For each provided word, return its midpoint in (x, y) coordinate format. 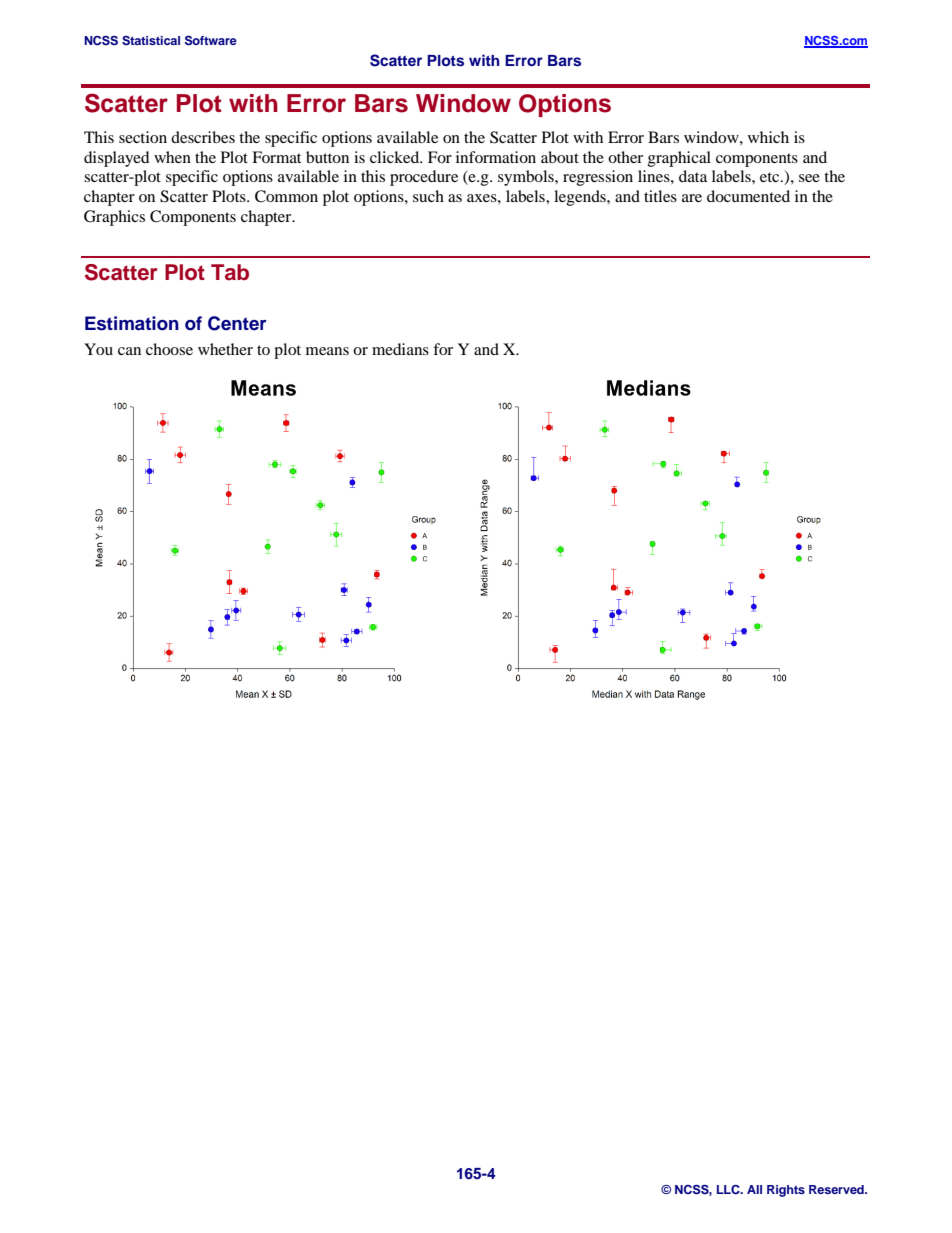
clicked (396, 157)
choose (169, 349)
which (768, 137)
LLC (729, 1190)
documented (748, 196)
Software (211, 41)
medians (400, 349)
